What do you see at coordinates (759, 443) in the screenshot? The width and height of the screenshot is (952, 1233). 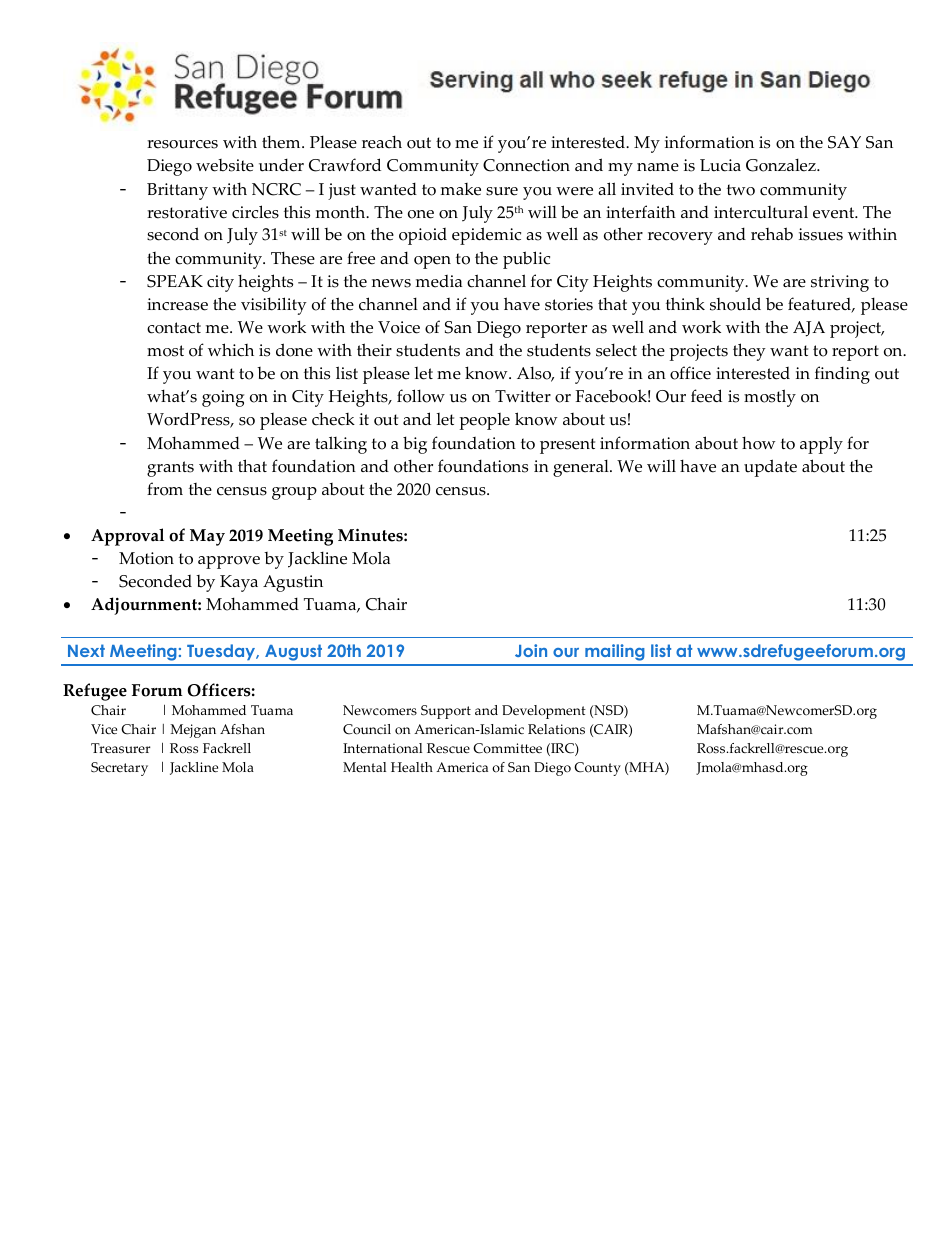 I see `how` at bounding box center [759, 443].
